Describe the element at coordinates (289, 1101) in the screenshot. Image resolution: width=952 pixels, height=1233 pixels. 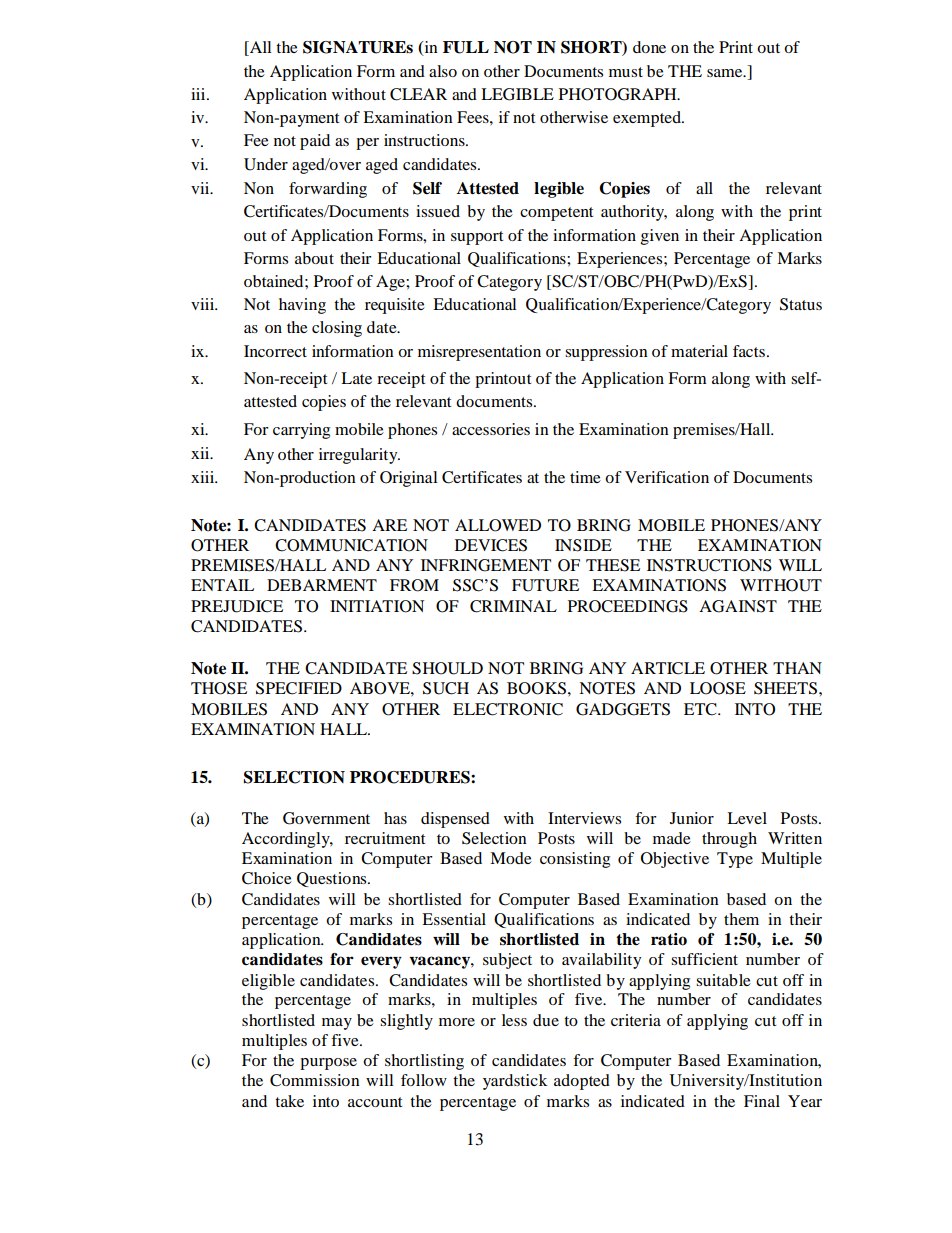
I see `take` at that location.
